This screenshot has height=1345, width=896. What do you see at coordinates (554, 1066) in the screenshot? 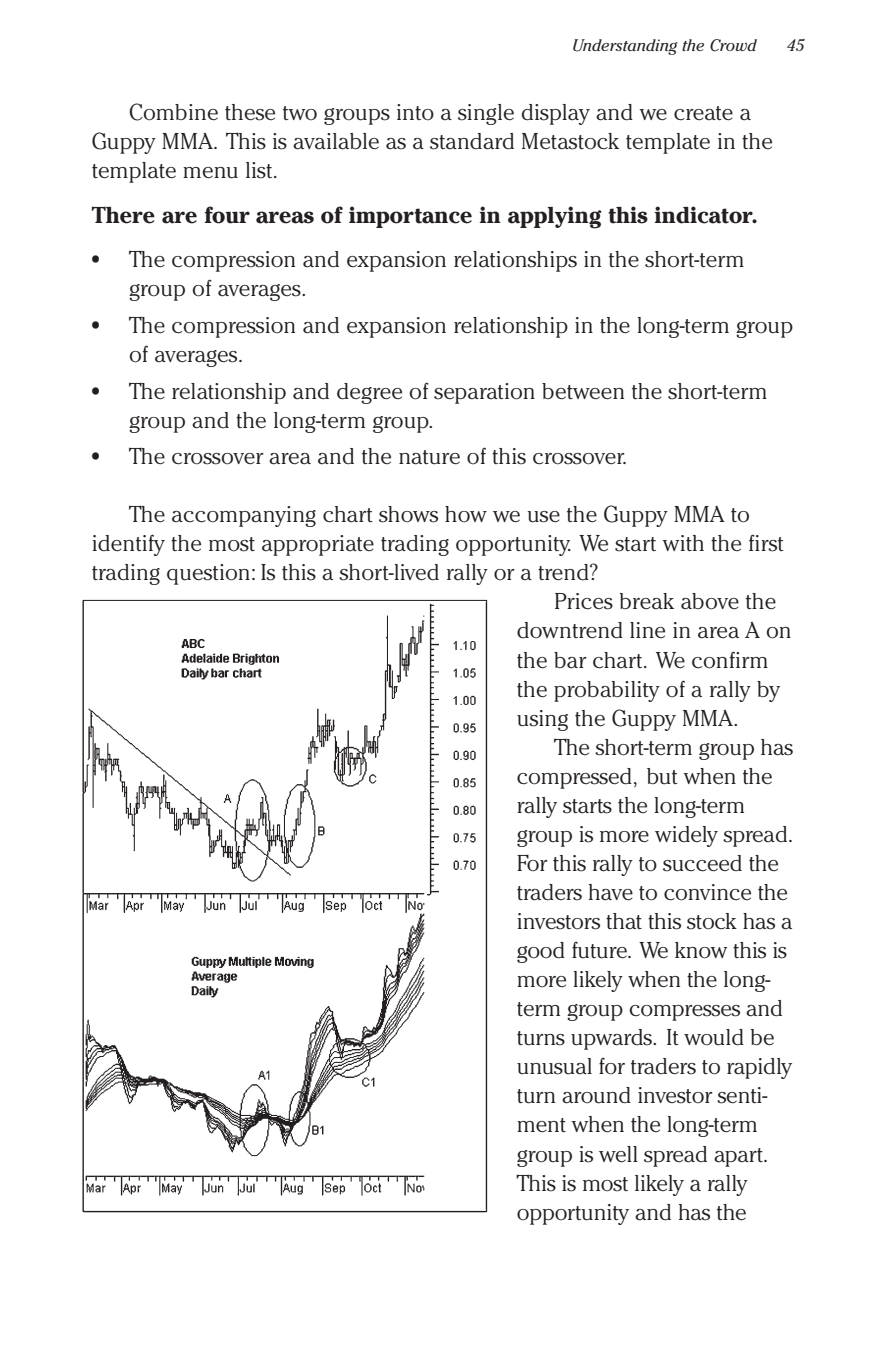
I see `unusual` at bounding box center [554, 1066].
